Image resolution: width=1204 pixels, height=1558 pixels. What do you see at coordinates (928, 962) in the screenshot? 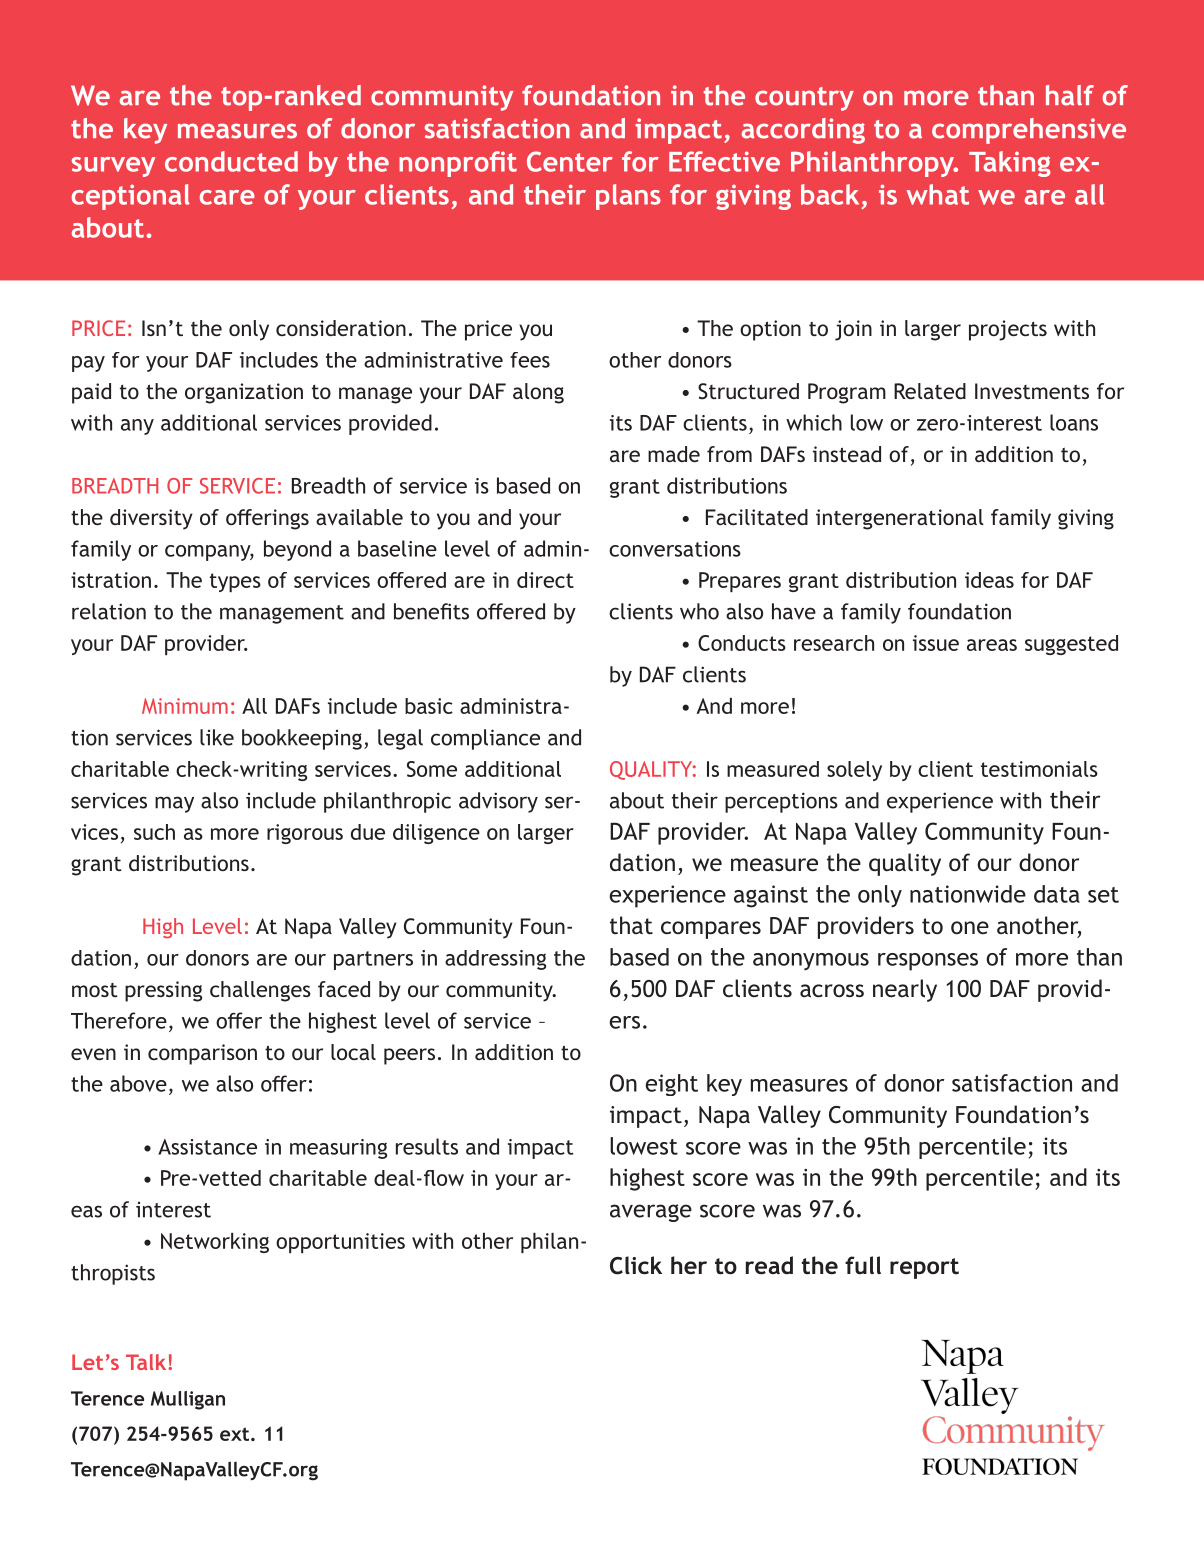
I see `responses` at bounding box center [928, 962].
